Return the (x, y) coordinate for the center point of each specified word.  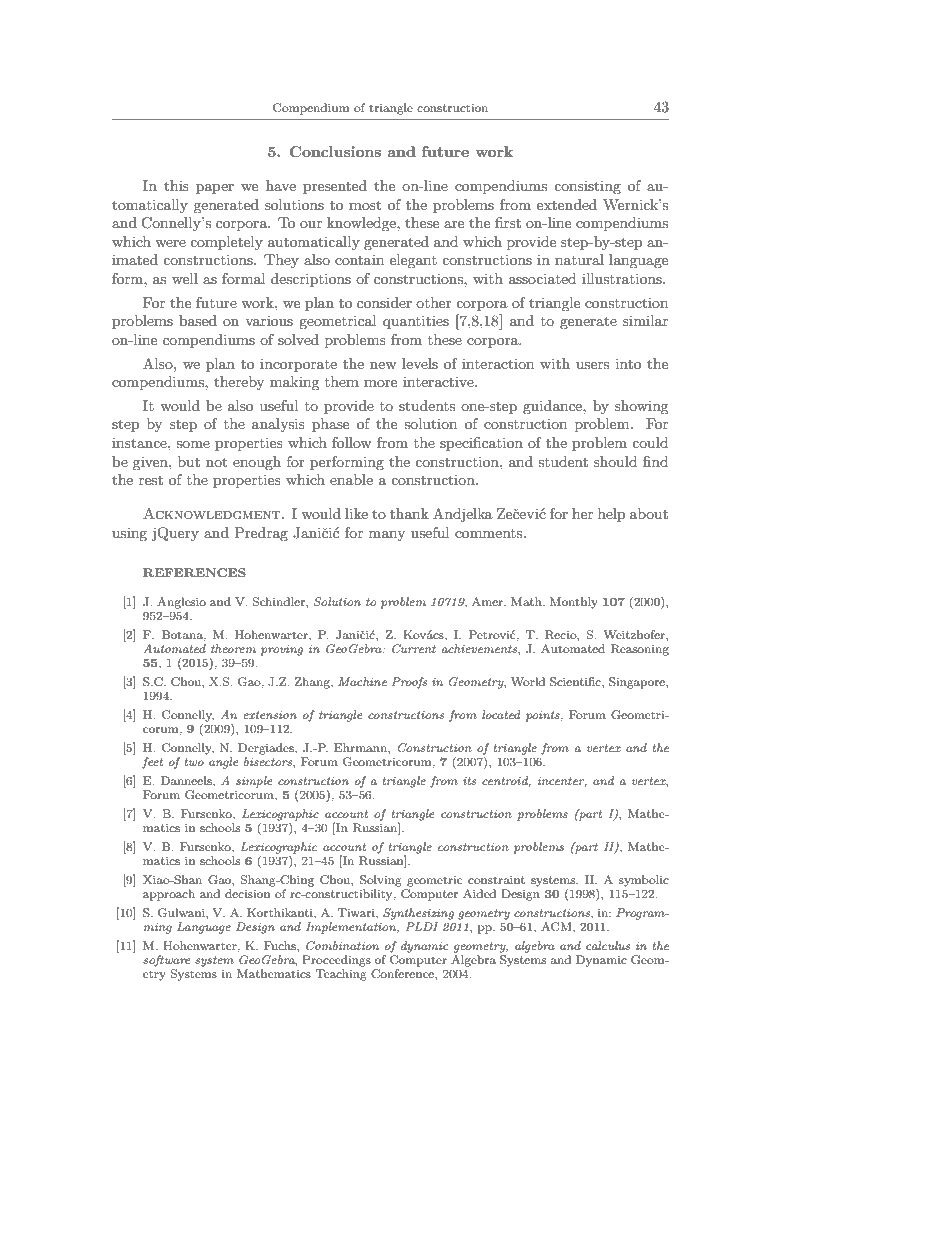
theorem (233, 648)
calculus (608, 945)
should (615, 461)
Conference (403, 974)
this (176, 185)
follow (351, 442)
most (365, 205)
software (166, 961)
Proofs (409, 683)
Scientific (576, 682)
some (193, 444)
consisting (587, 187)
